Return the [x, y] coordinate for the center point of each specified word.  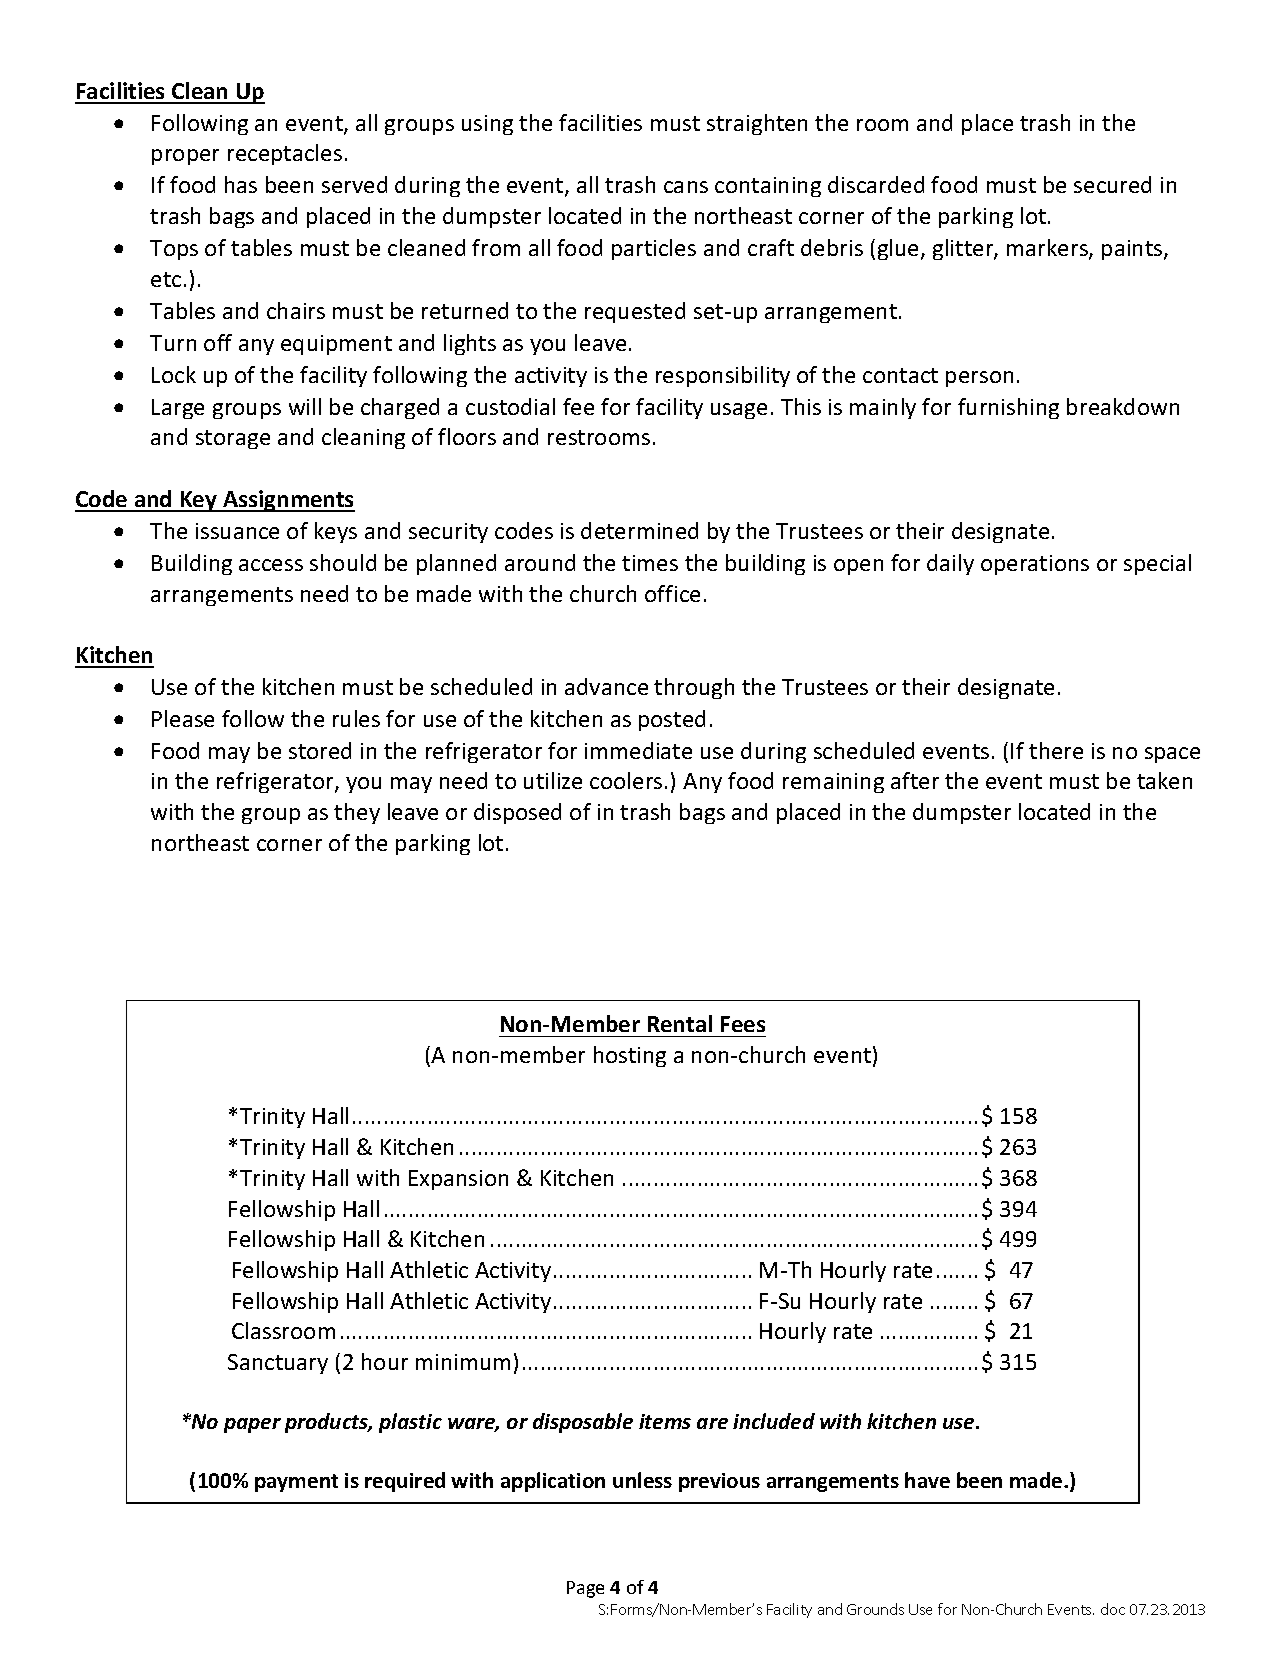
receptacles [285, 154]
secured [1112, 184]
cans [686, 187]
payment [296, 1483]
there [1056, 750]
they [357, 813]
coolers [626, 780]
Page [585, 1589]
